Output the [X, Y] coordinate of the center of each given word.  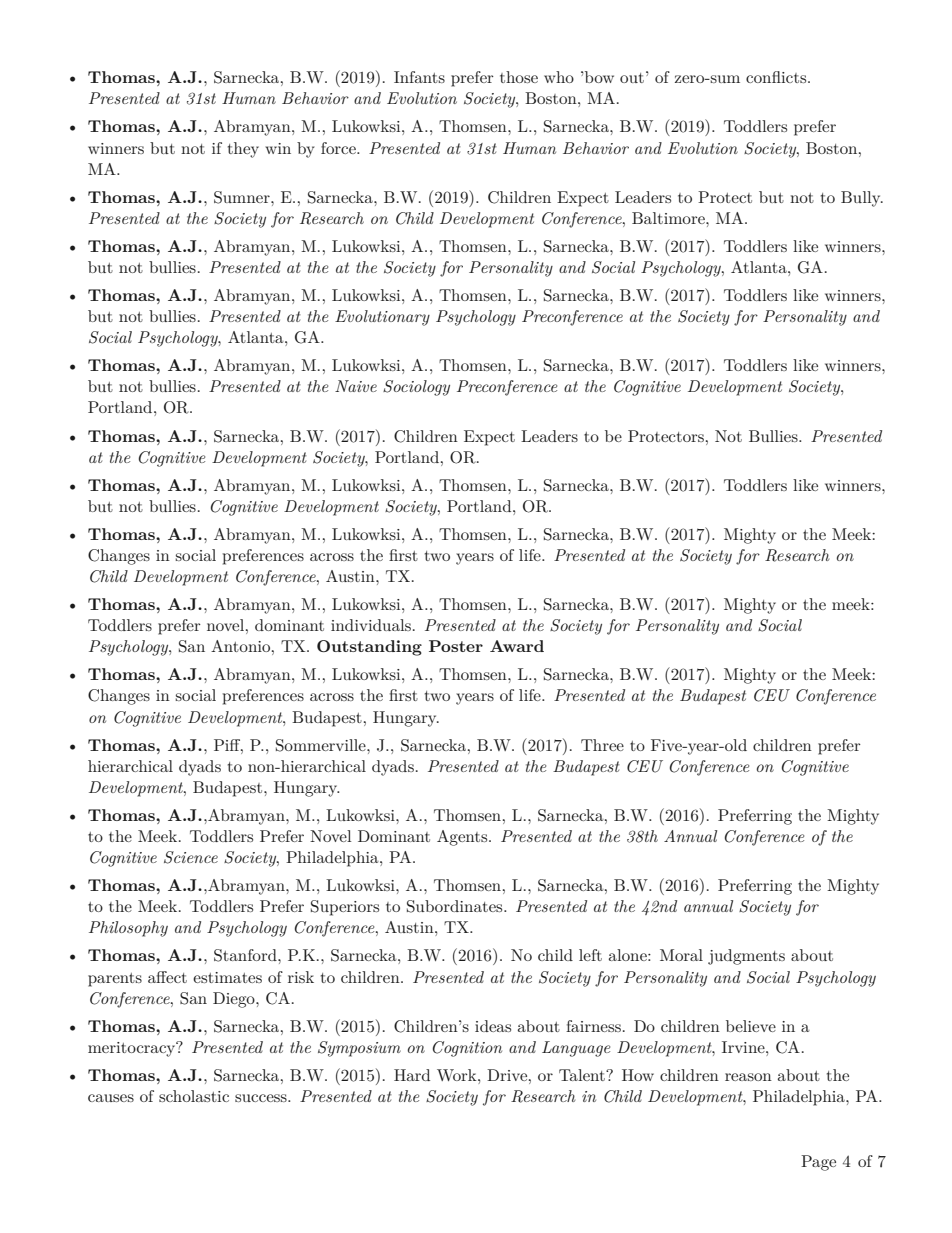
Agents [463, 838]
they [243, 150]
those [519, 77]
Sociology [416, 388]
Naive [356, 386]
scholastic [194, 1096]
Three [602, 745]
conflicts [777, 77]
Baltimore [669, 218]
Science [191, 857]
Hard [412, 1075]
